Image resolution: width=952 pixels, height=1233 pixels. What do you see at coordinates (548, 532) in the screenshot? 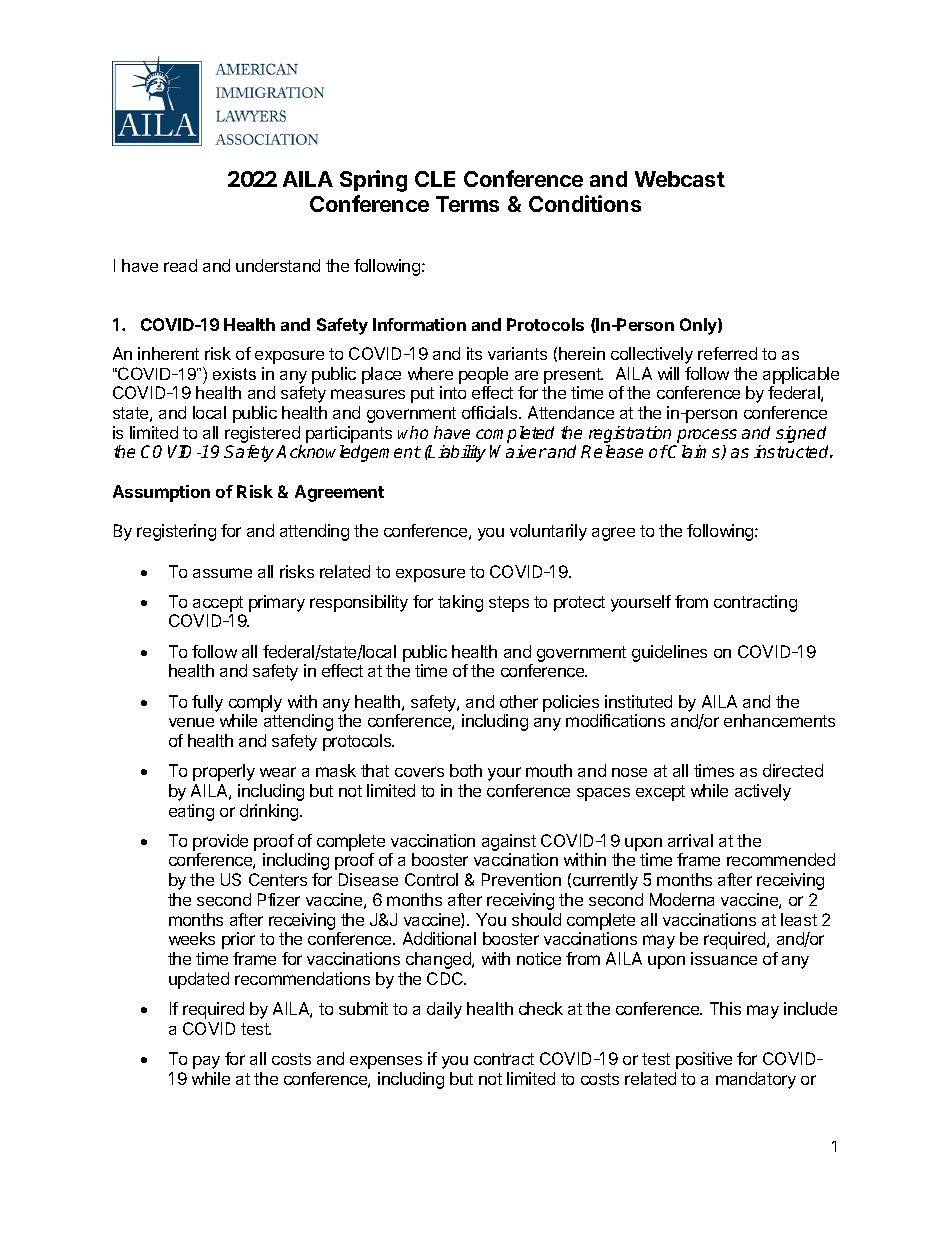
I see `voluntarily` at bounding box center [548, 532].
